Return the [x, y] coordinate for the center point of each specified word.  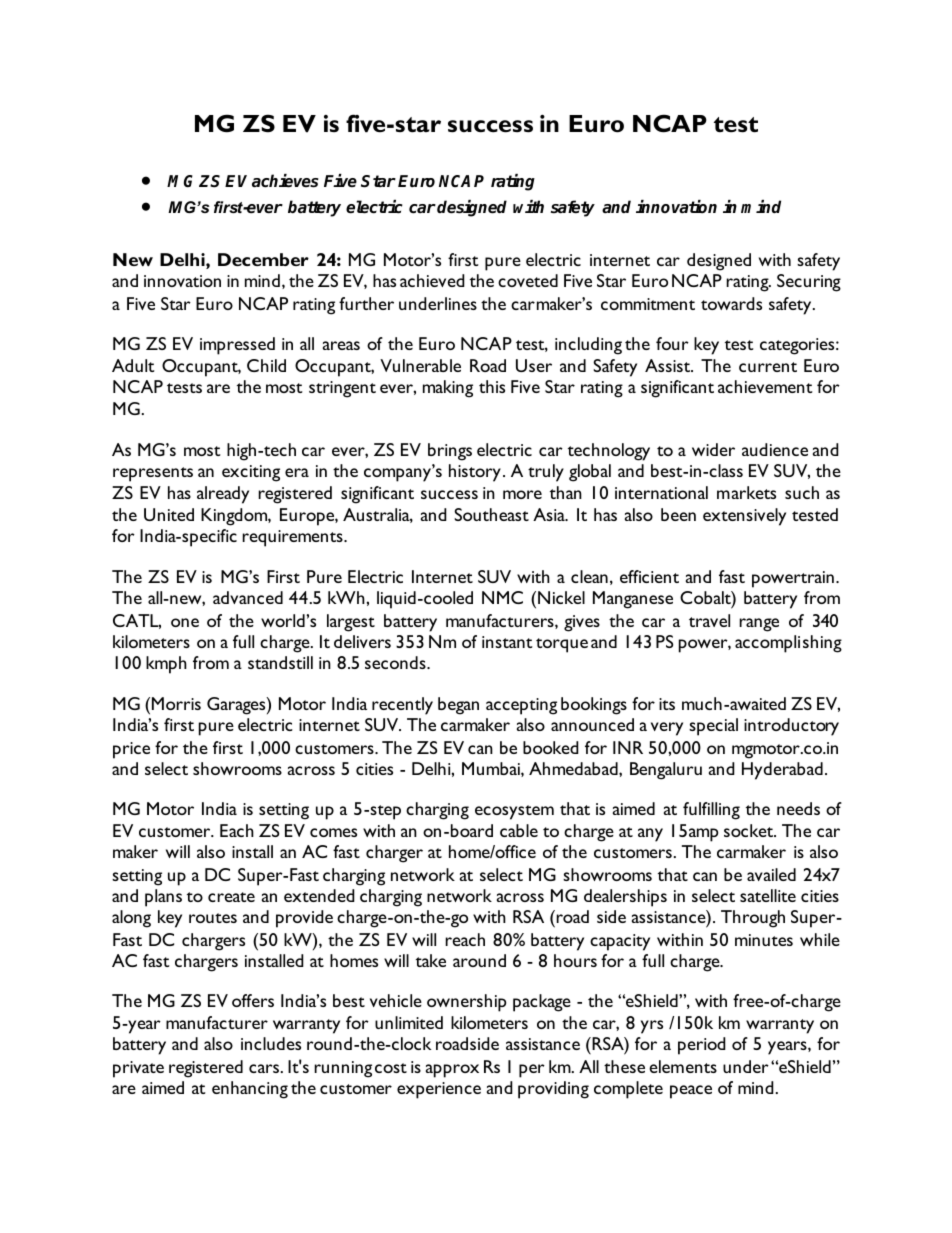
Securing [809, 283]
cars [264, 1068]
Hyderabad [782, 771]
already [223, 495]
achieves [285, 181]
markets [746, 492]
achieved [432, 280]
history [475, 473]
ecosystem [514, 812]
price [131, 750]
